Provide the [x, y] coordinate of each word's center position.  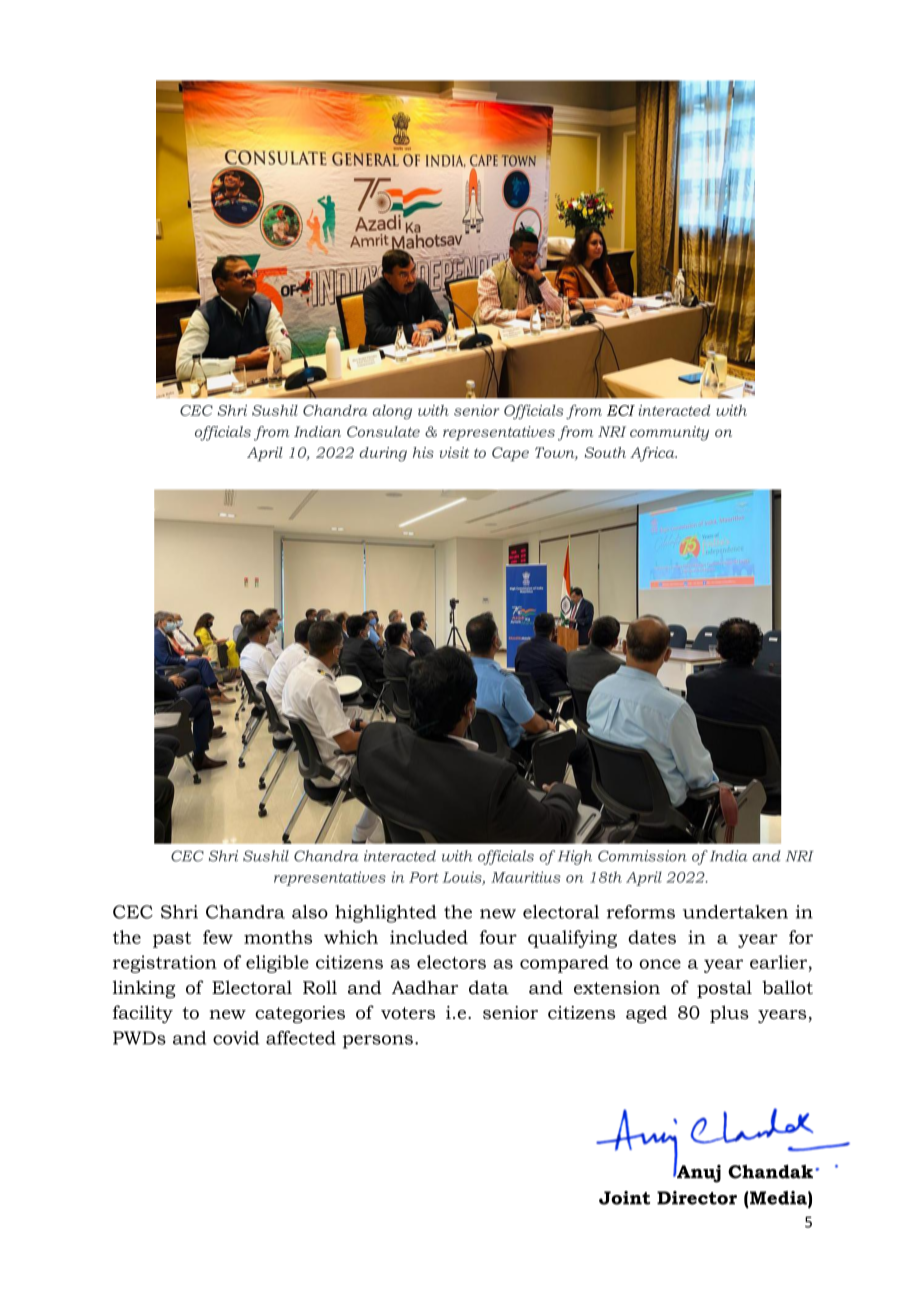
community [669, 433]
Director [697, 1198]
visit [454, 452]
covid [236, 1038]
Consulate [383, 431]
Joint [624, 1198]
